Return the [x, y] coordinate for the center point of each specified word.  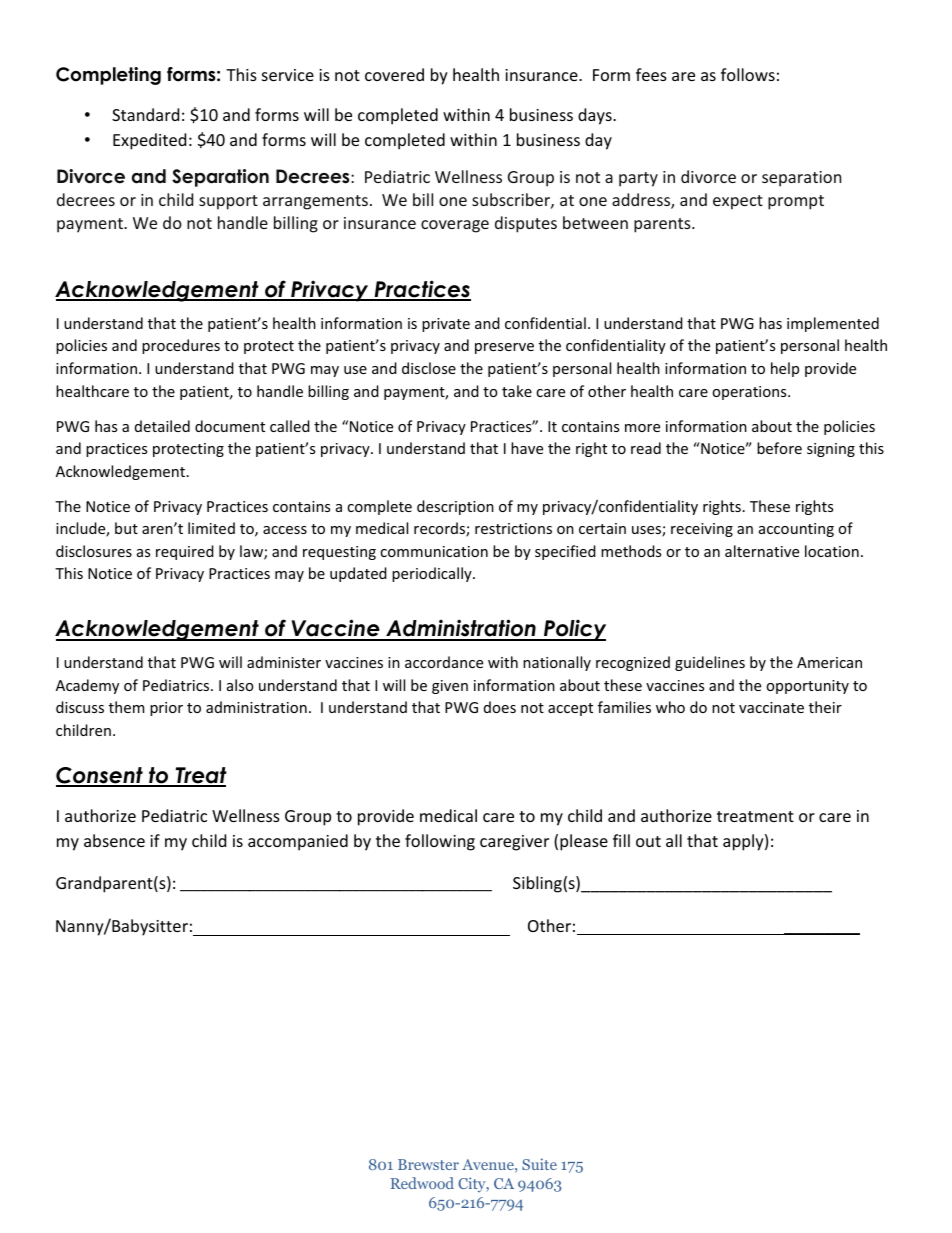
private [446, 325]
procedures [181, 346]
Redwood [422, 1183]
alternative [762, 551]
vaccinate [771, 707]
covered [394, 74]
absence [114, 840]
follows [748, 74]
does [500, 707]
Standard [145, 114]
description [455, 507]
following [440, 842]
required [185, 552]
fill [621, 840]
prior [166, 709]
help [785, 369]
